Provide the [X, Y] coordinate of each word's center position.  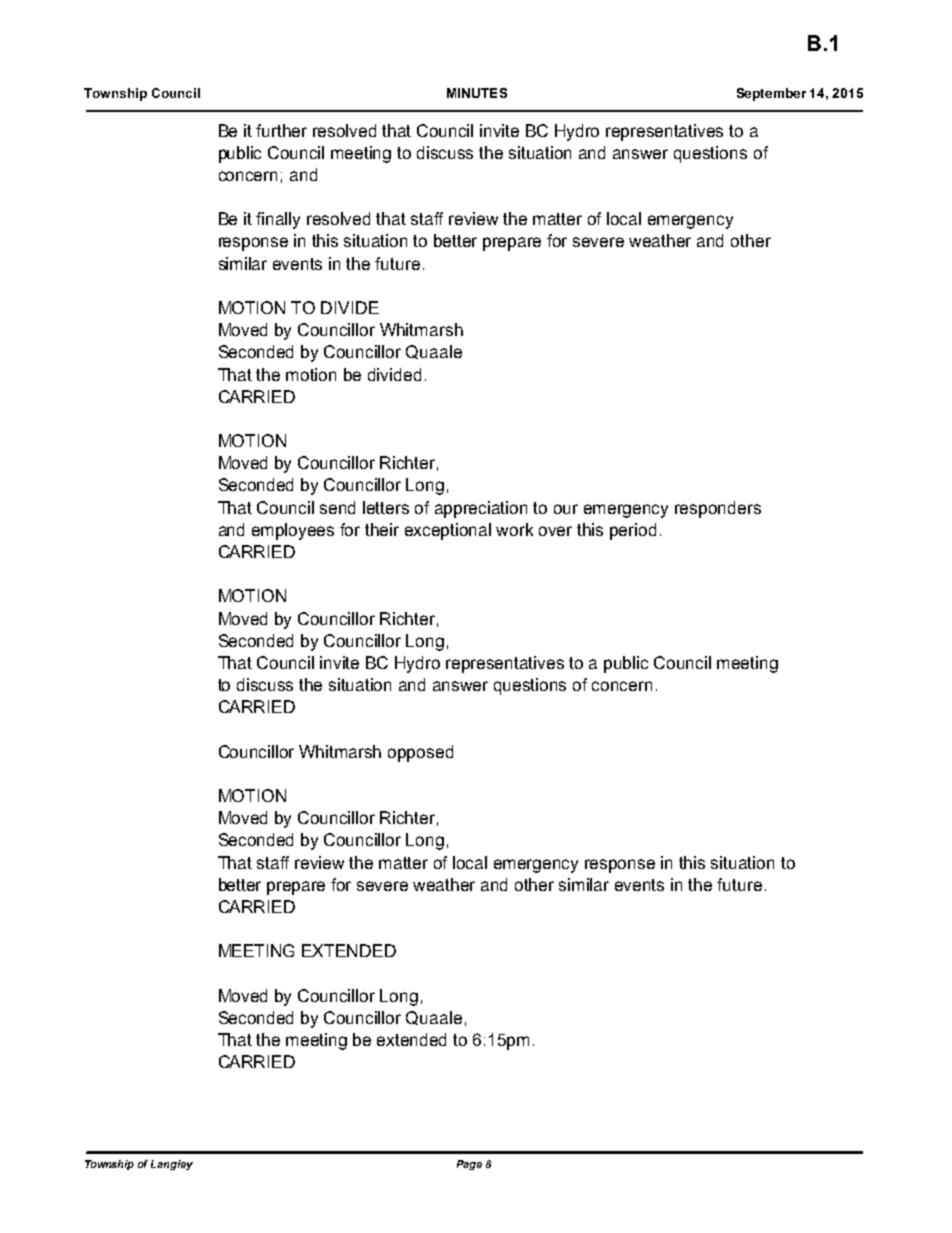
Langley [172, 1165]
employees [293, 531]
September [771, 94]
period [633, 531]
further [281, 130]
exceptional [448, 531]
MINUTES [477, 93]
